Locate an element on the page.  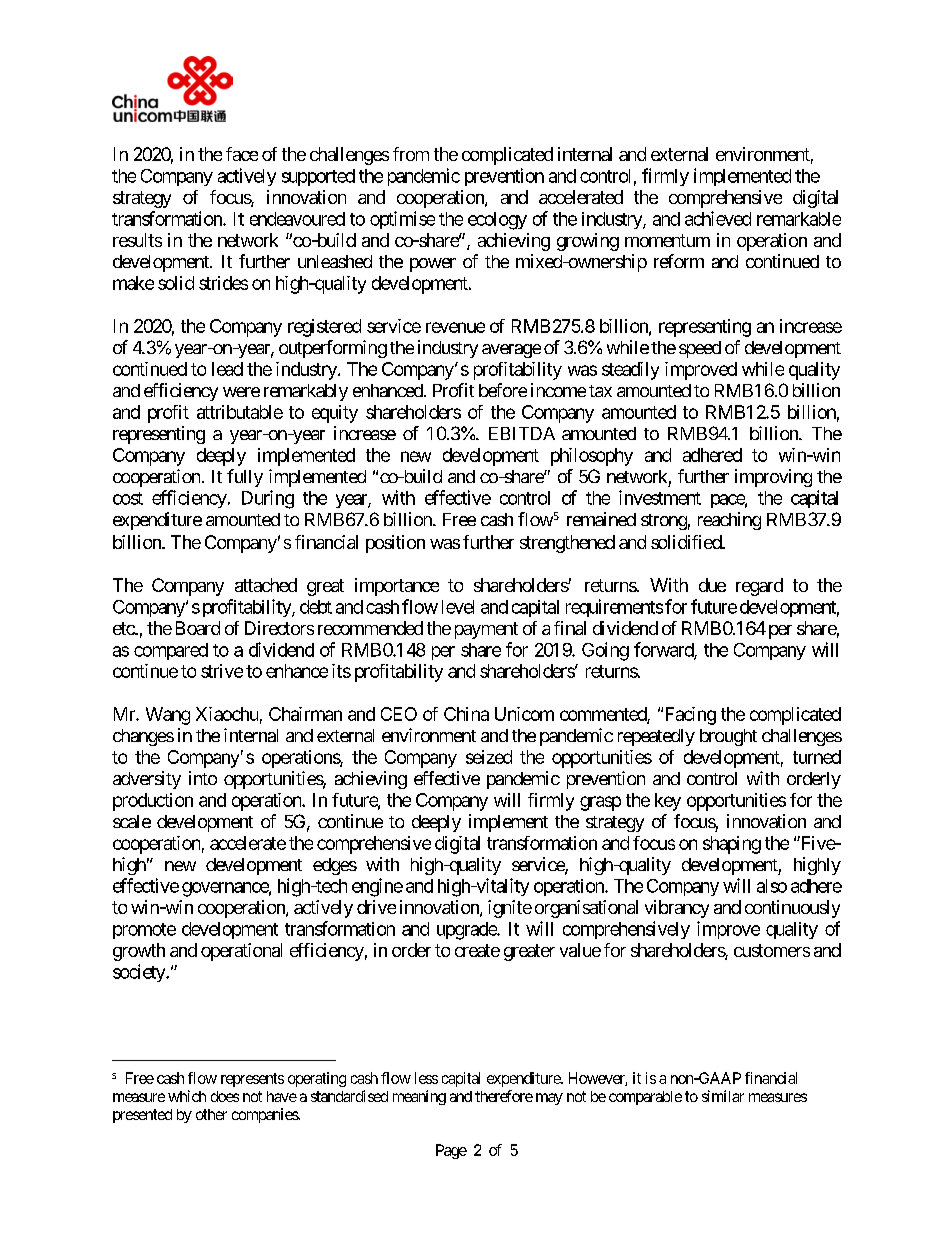
ecology is located at coordinates (497, 221).
